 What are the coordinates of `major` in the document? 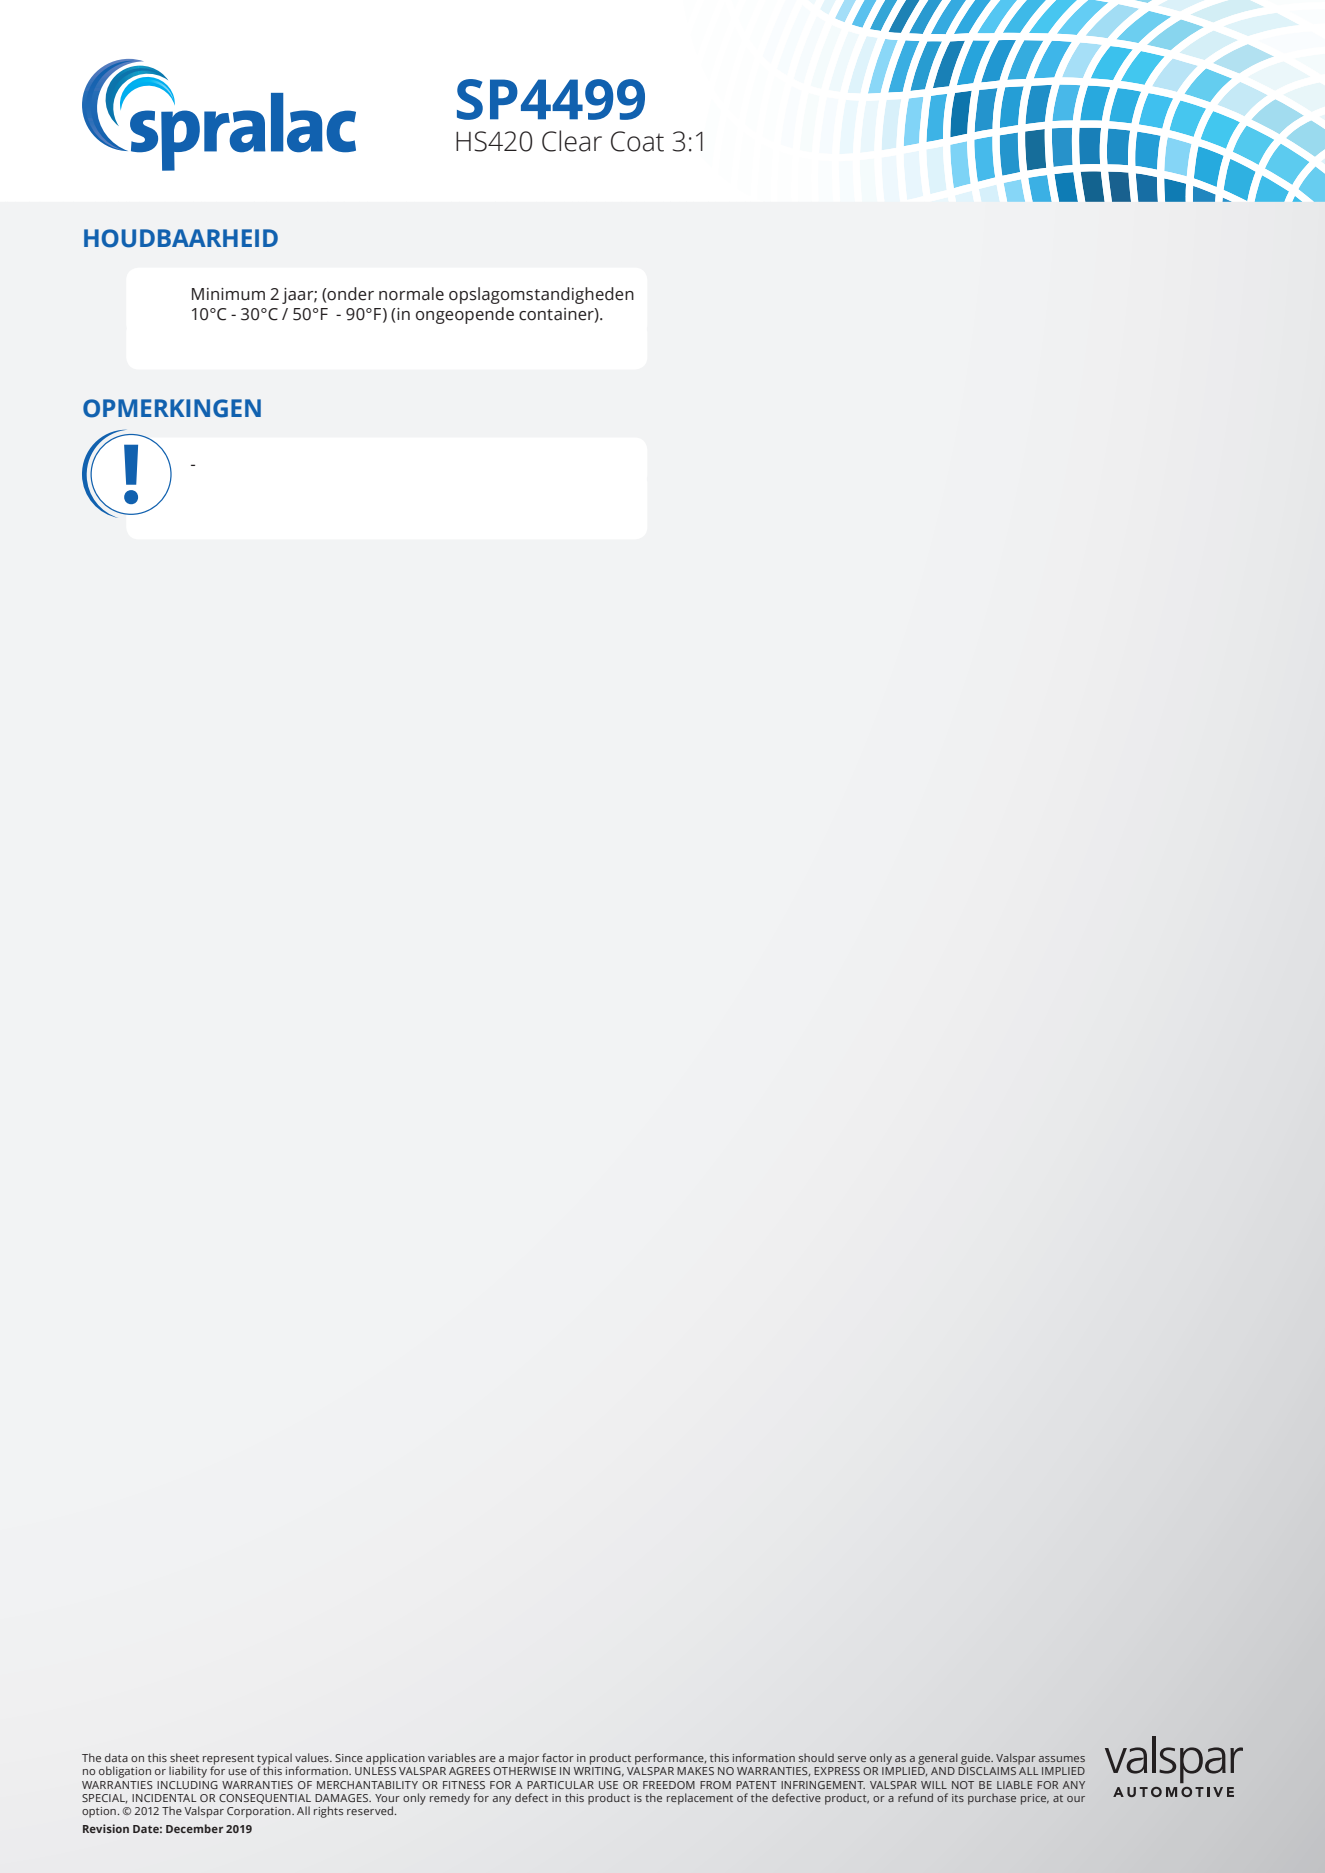 It's located at (523, 1759).
